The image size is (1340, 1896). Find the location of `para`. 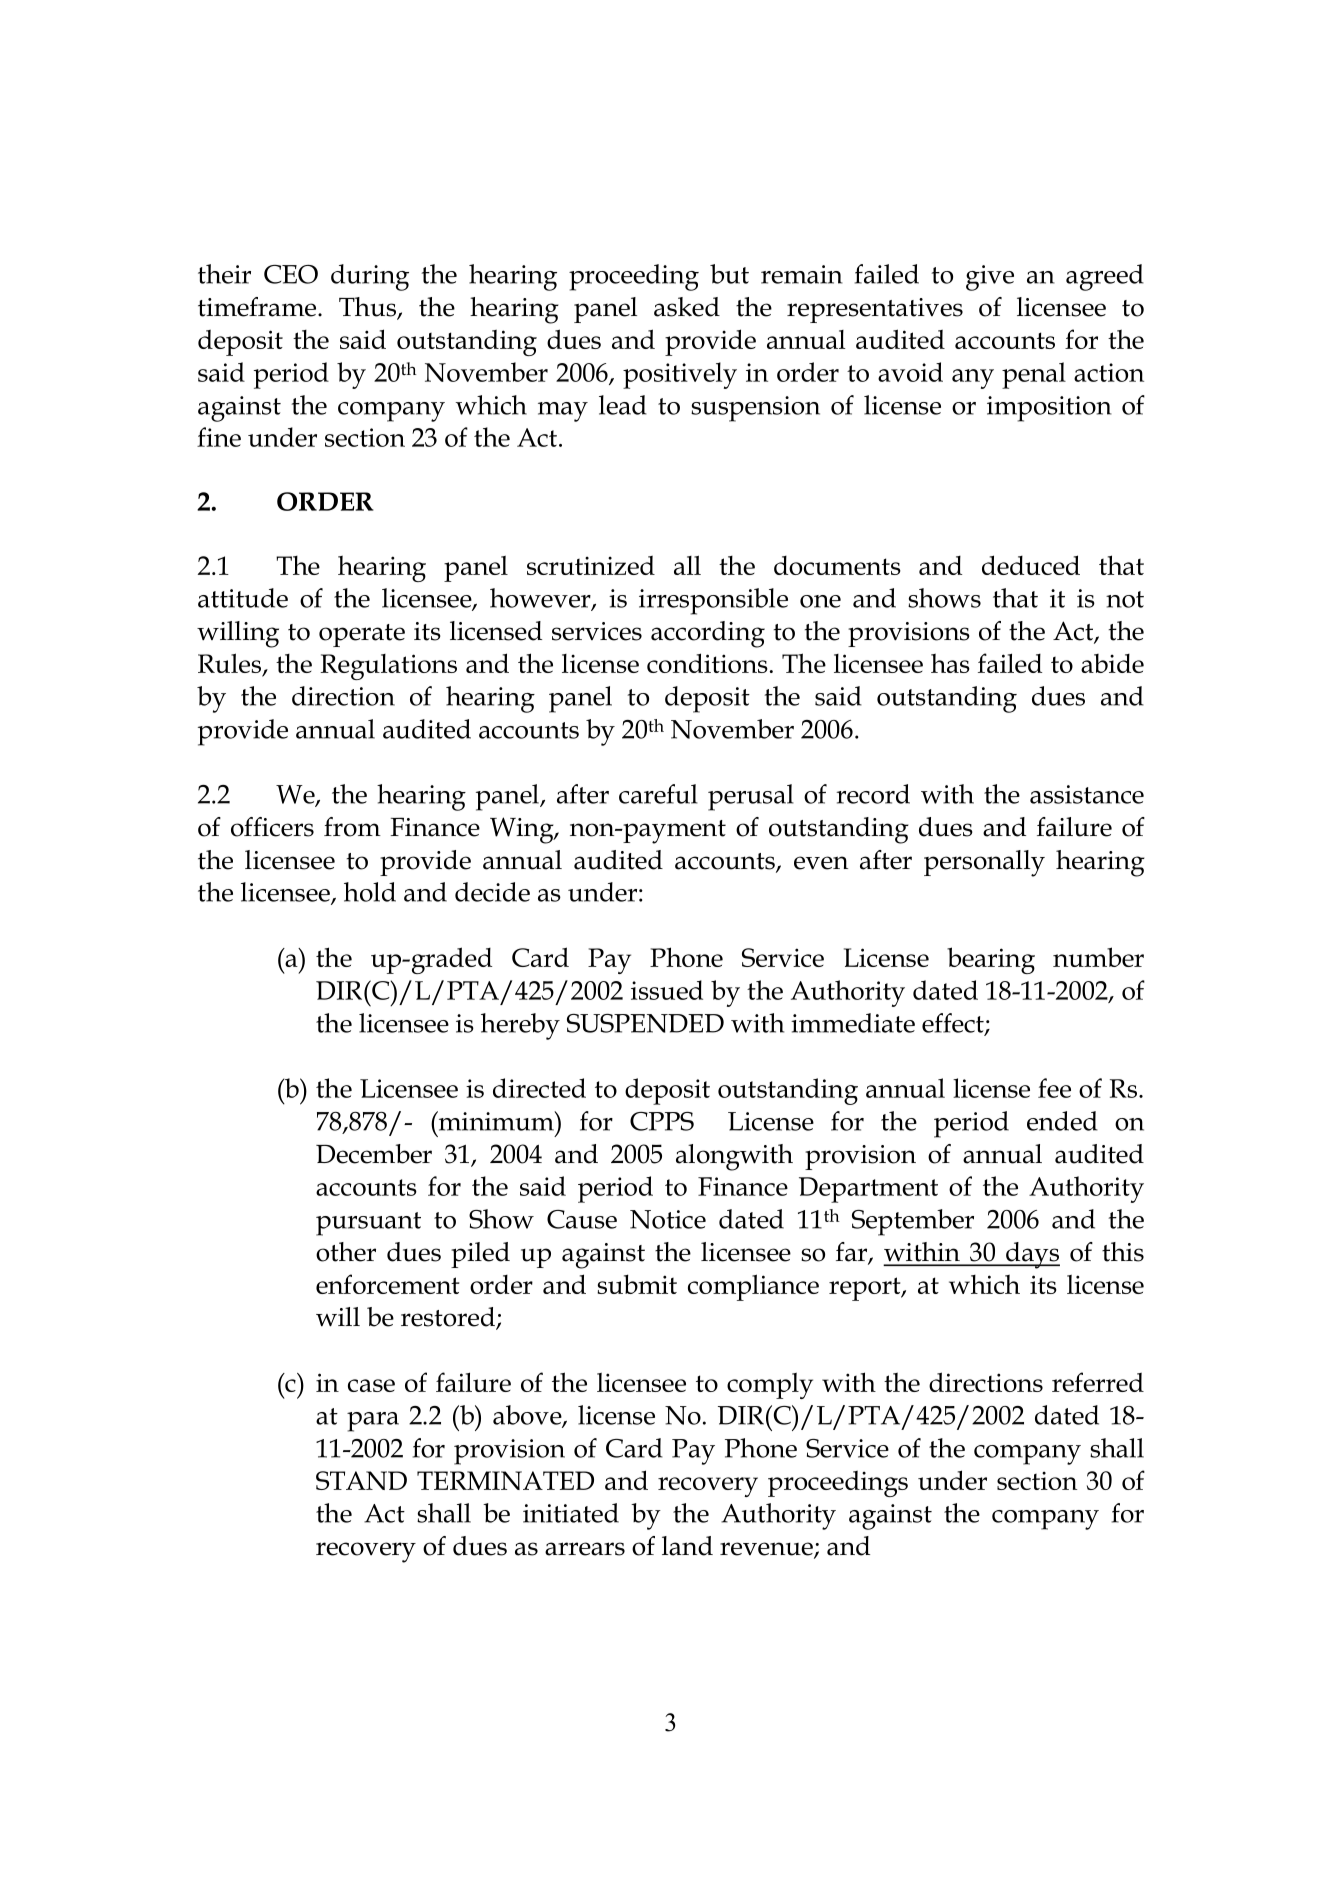

para is located at coordinates (373, 1422).
